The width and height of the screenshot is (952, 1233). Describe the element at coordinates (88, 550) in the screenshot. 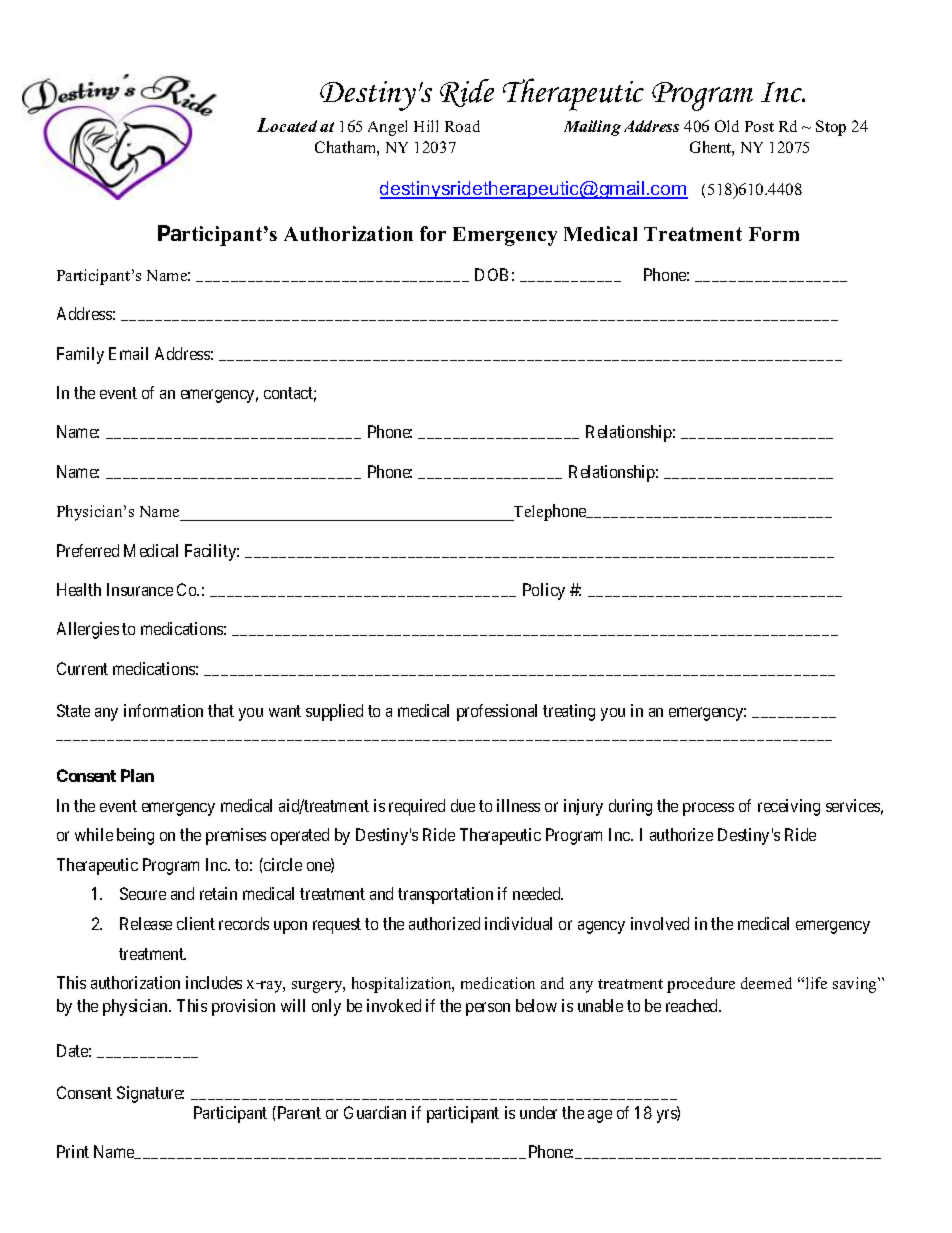

I see `Preferred` at that location.
